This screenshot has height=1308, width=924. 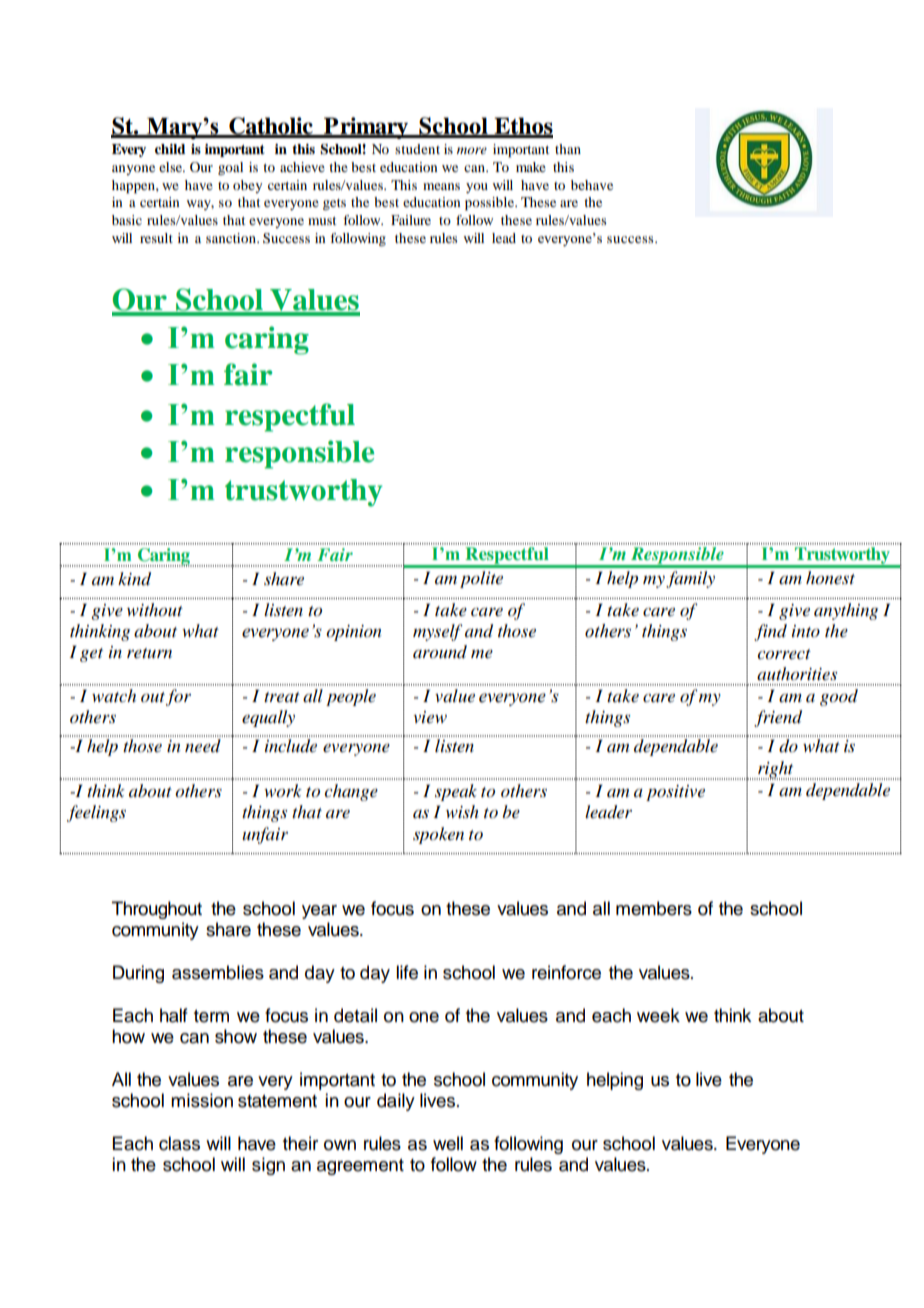 What do you see at coordinates (690, 579) in the screenshot?
I see `family` at bounding box center [690, 579].
